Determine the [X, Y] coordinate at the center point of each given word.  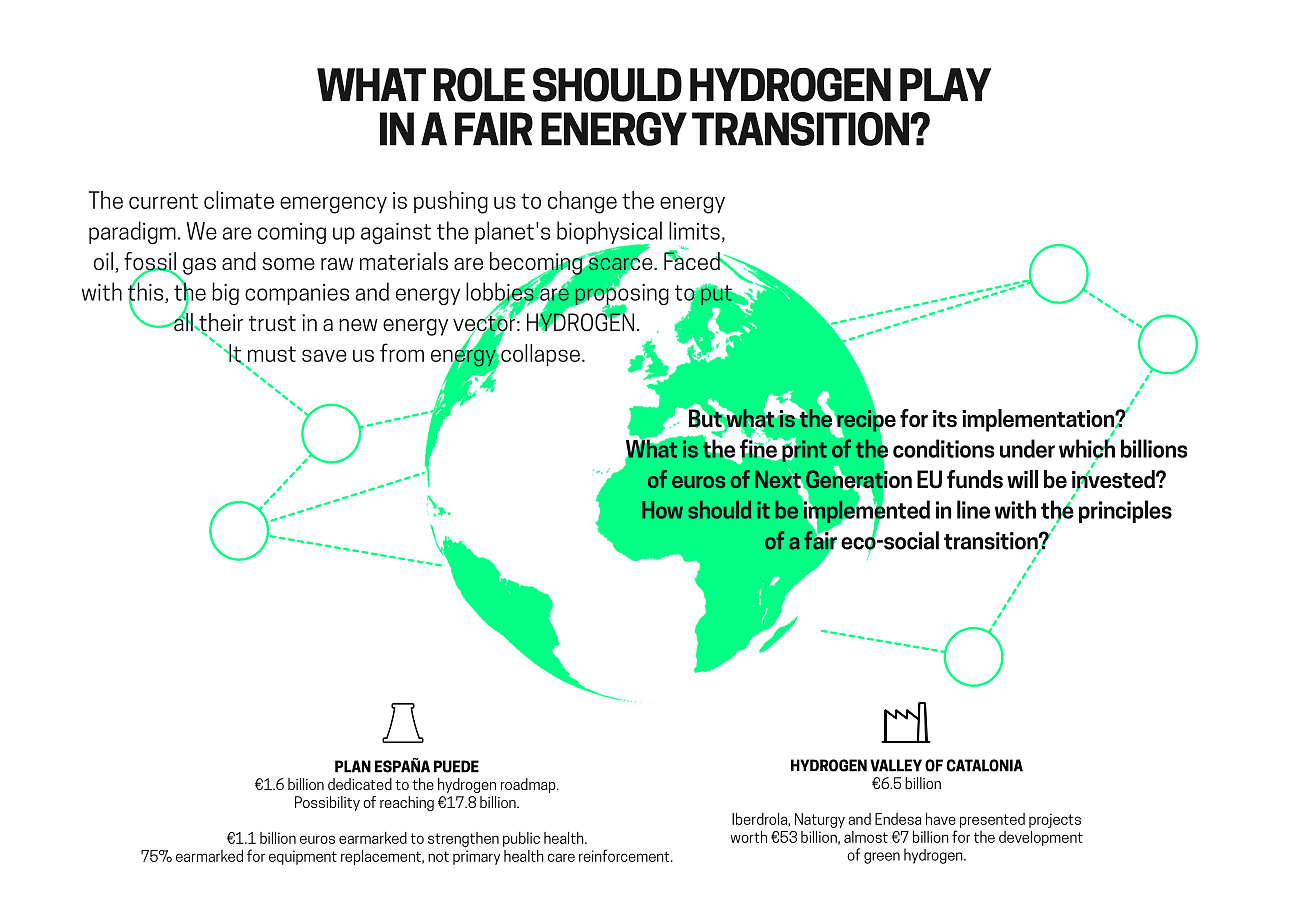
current [163, 201]
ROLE [479, 85]
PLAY [945, 84]
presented [992, 820]
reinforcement [625, 855]
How [662, 510]
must [272, 354]
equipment [303, 857]
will [1022, 479]
